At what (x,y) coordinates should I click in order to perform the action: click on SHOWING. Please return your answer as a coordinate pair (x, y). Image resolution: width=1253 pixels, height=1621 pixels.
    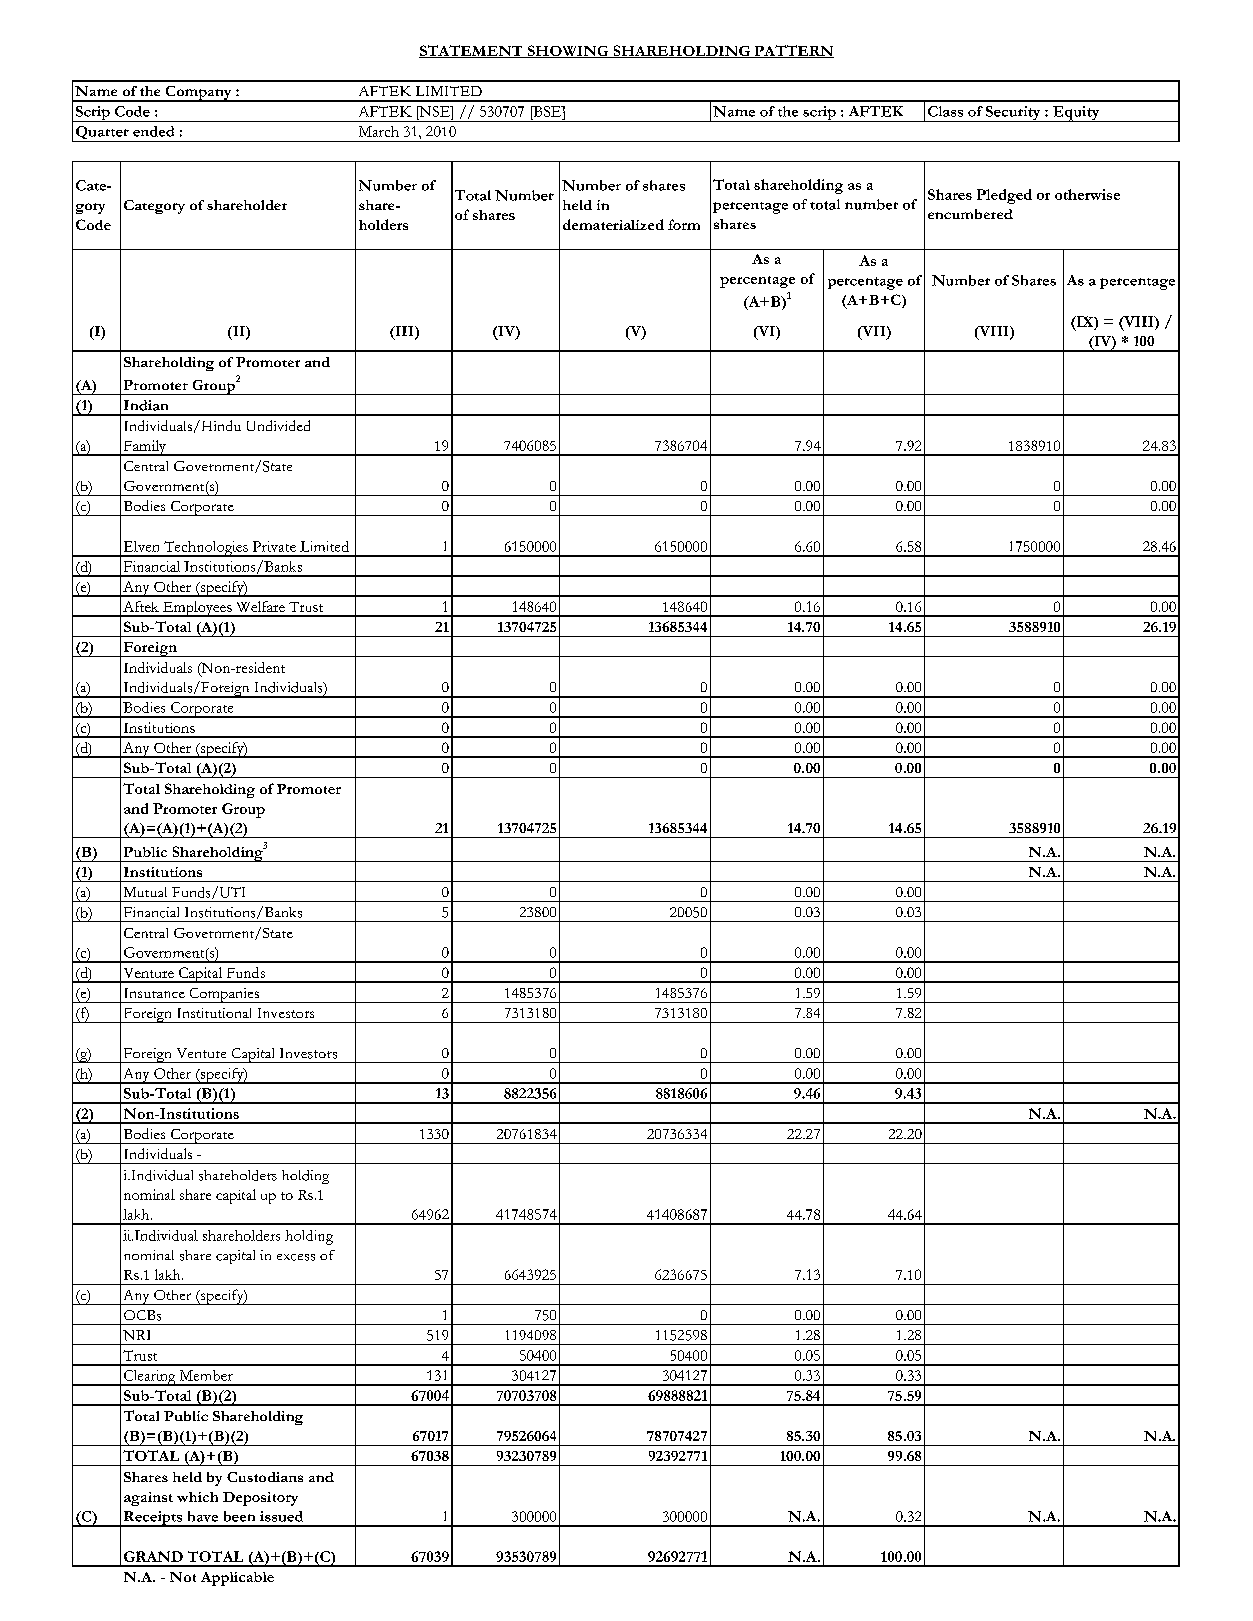
    Looking at the image, I should click on (568, 51).
